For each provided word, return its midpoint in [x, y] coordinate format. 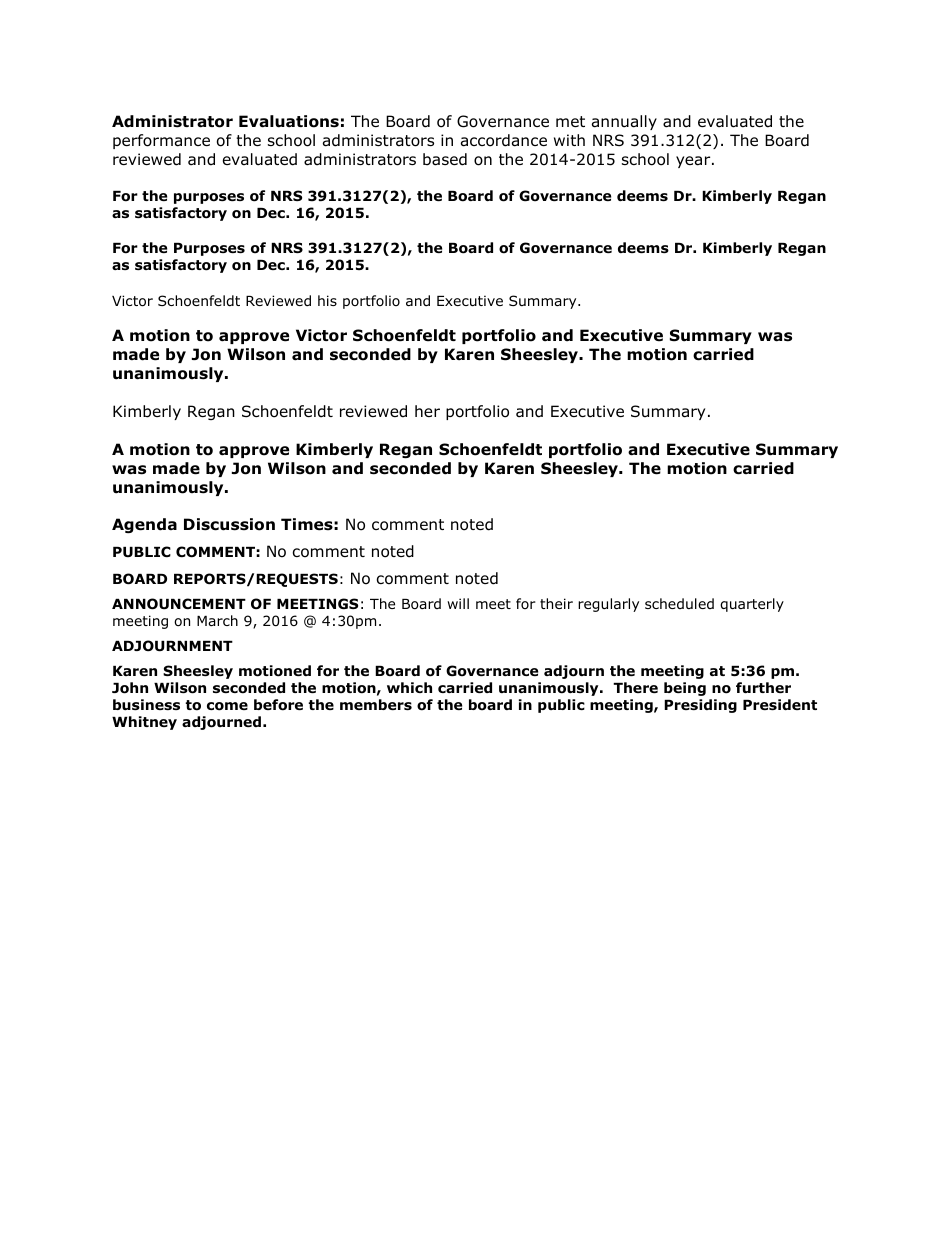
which [409, 687]
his [327, 300]
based [445, 159]
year [694, 162]
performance [161, 141]
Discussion [229, 524]
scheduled [679, 603]
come [227, 706]
